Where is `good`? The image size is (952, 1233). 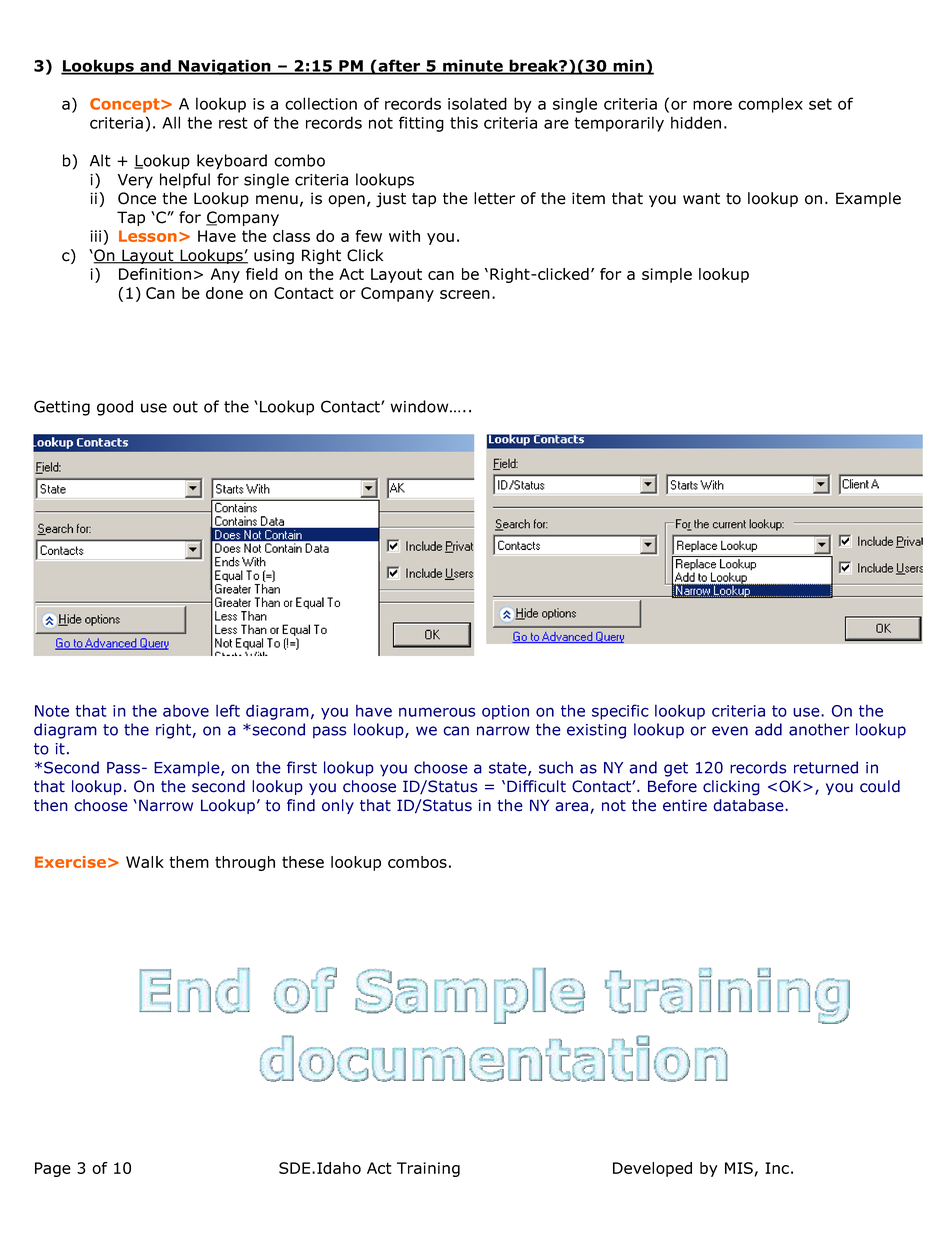
good is located at coordinates (115, 408).
